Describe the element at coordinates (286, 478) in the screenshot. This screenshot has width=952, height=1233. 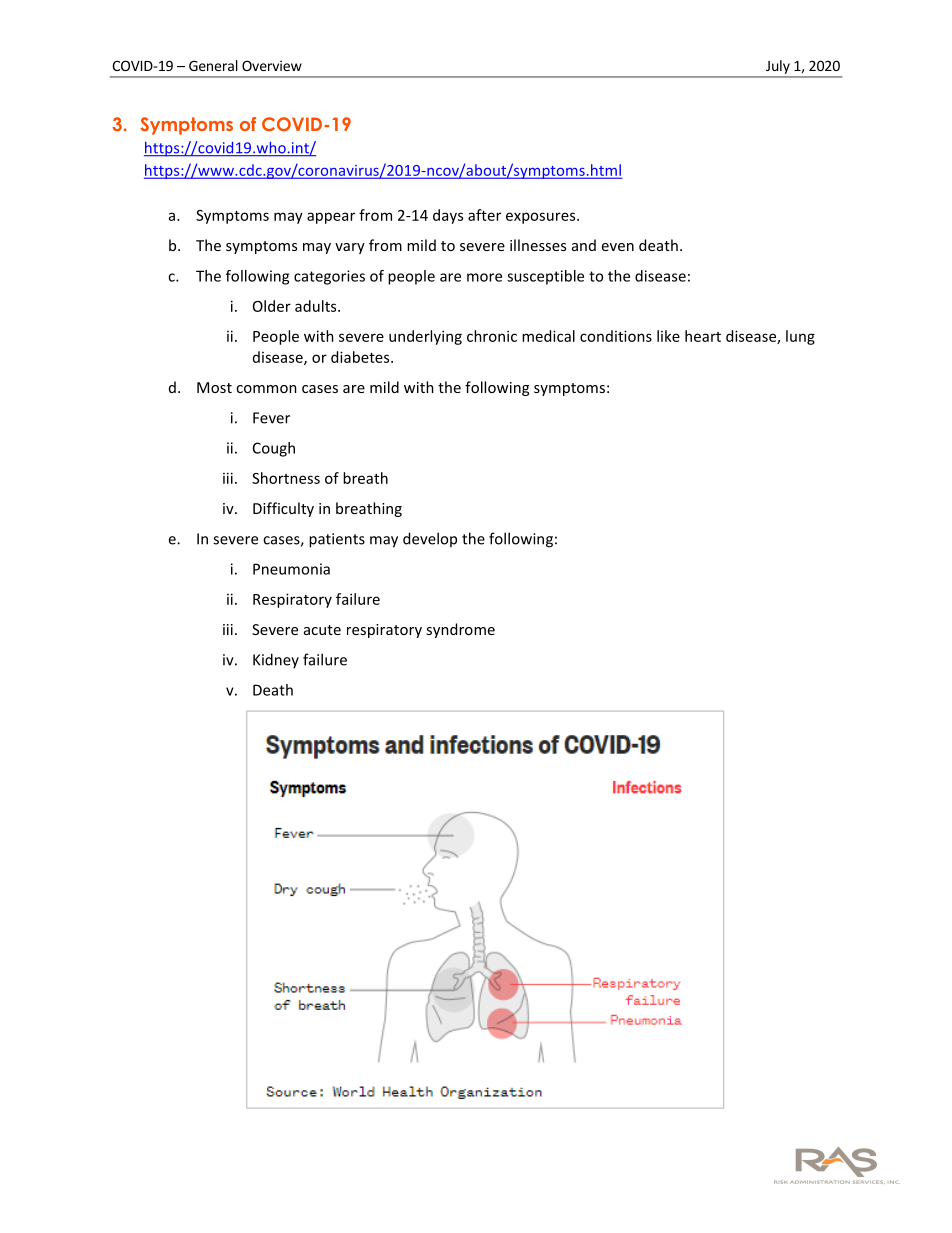
I see `Shortness` at that location.
